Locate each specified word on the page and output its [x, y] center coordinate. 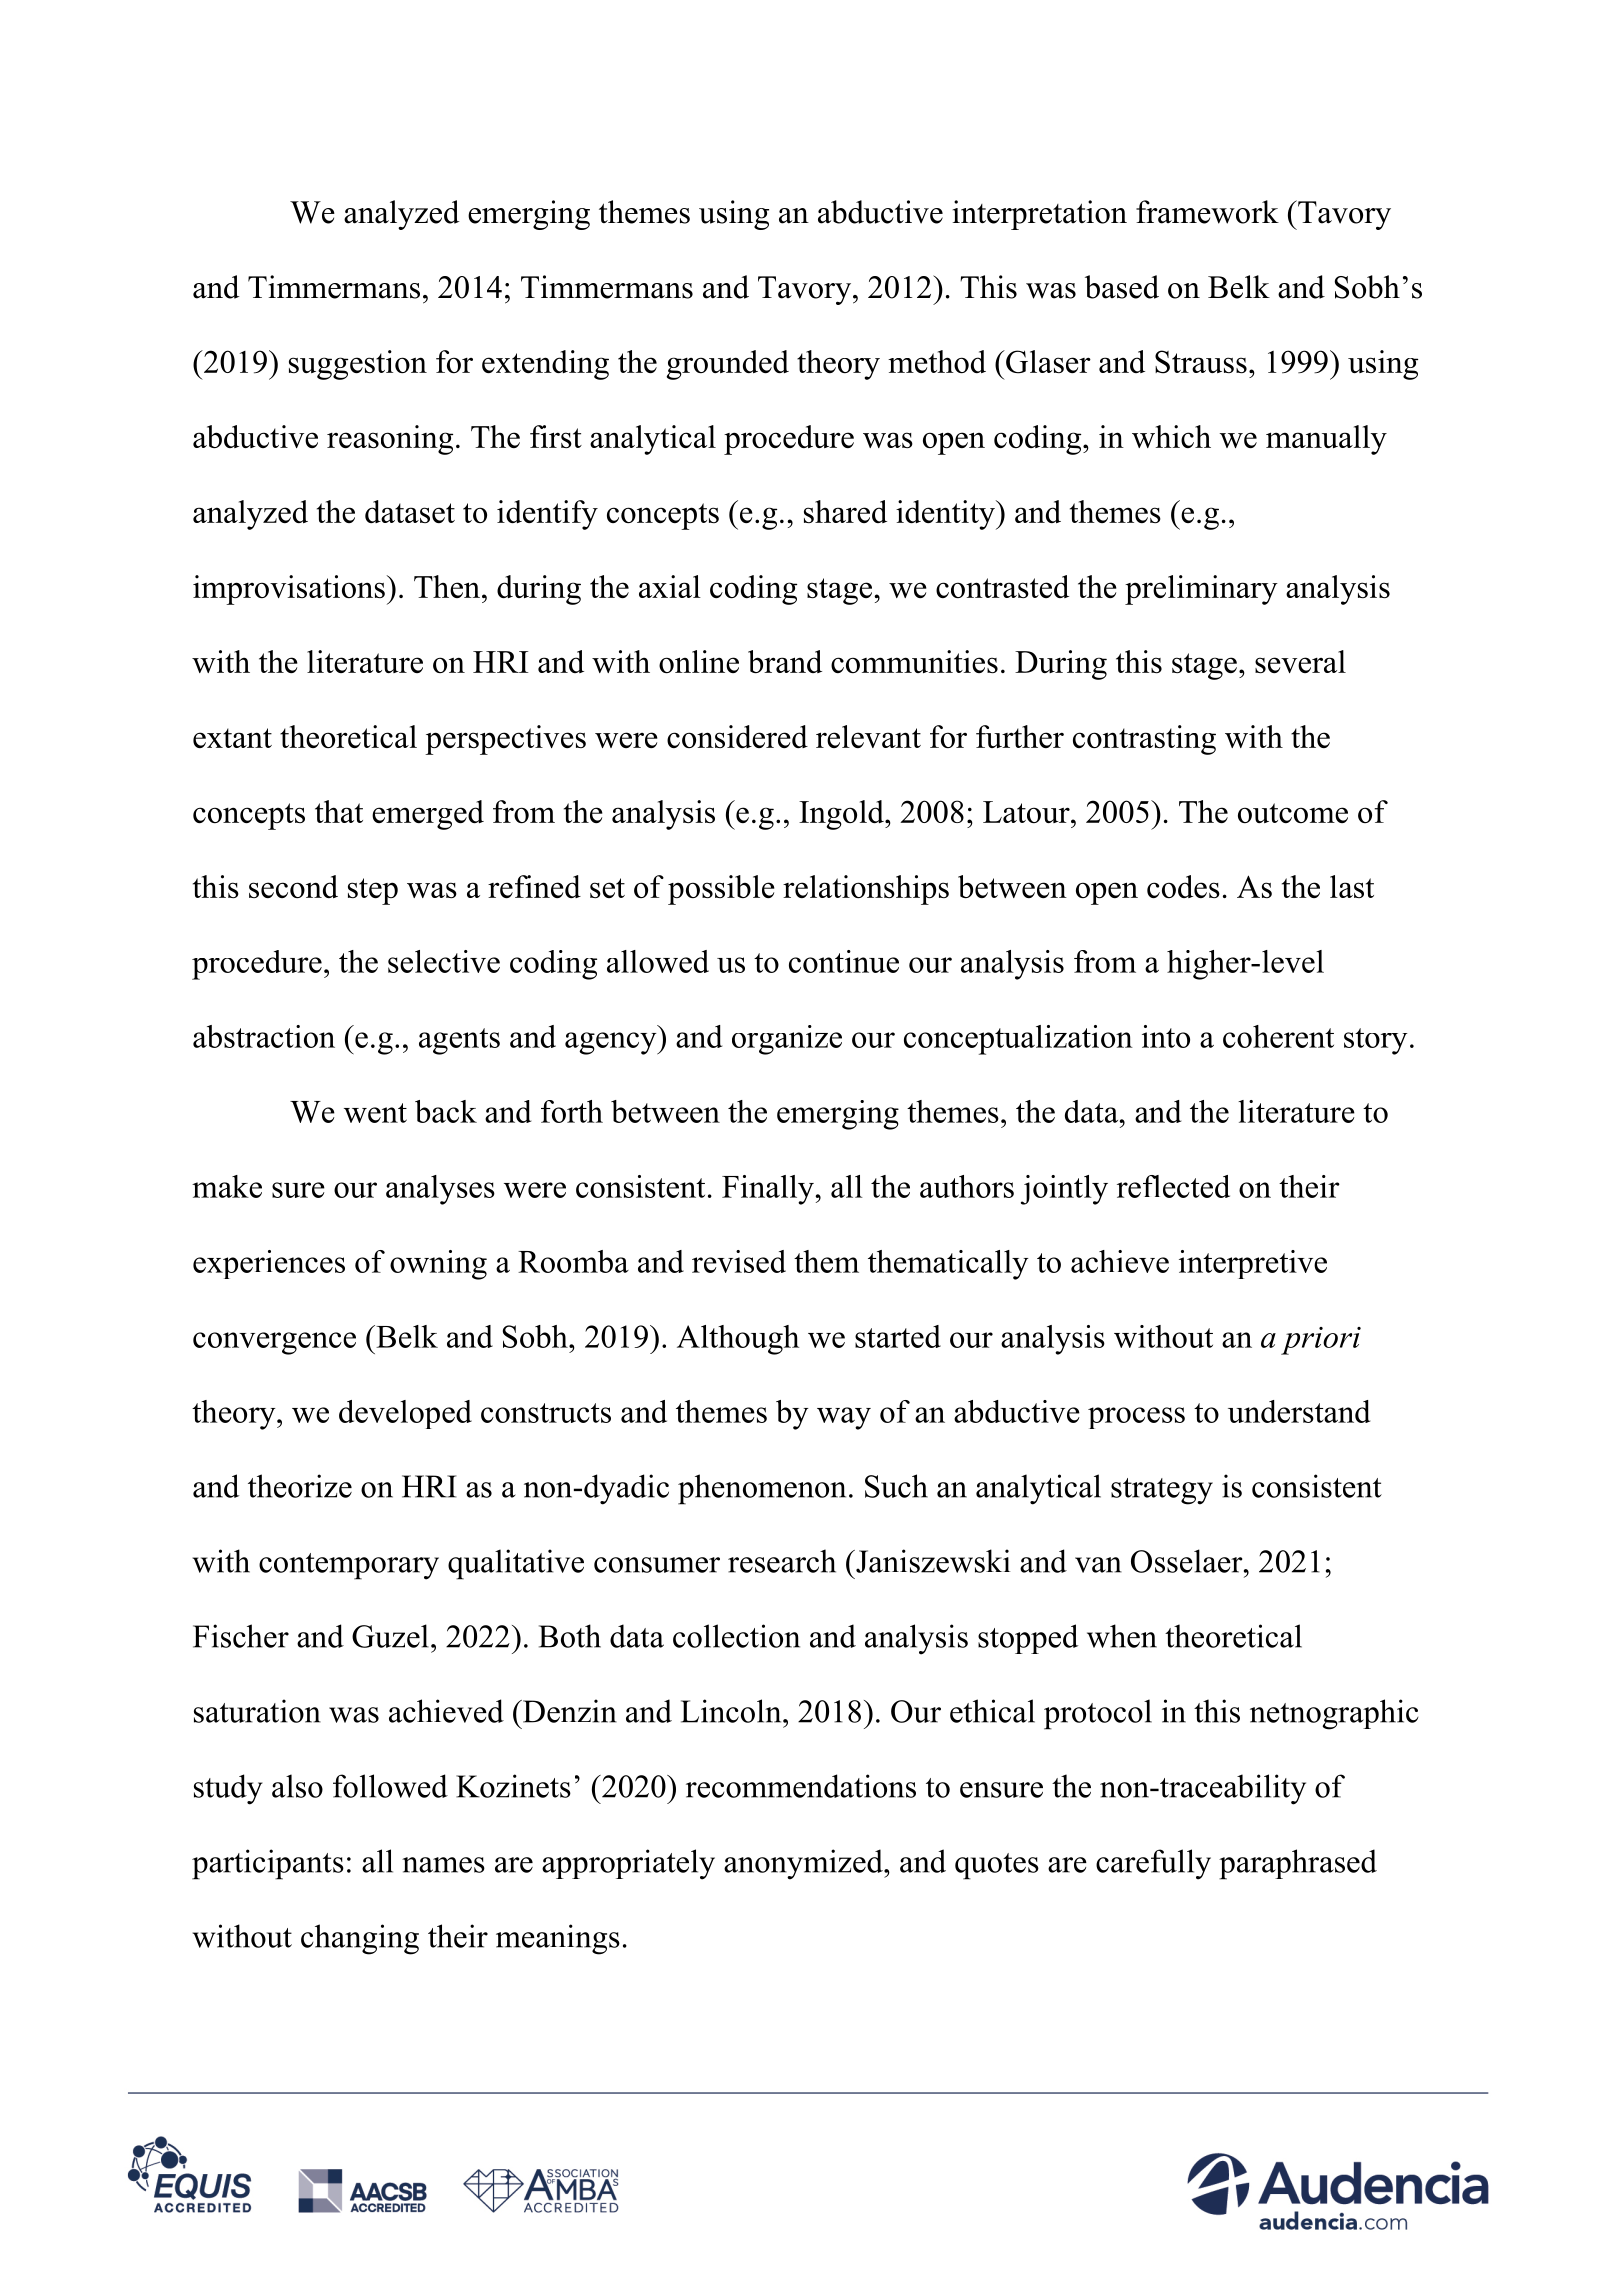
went [375, 1113]
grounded [727, 365]
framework [1207, 212]
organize [787, 1040]
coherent [1278, 1036]
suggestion [358, 365]
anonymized [804, 1864]
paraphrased [1298, 1864]
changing [360, 1939]
